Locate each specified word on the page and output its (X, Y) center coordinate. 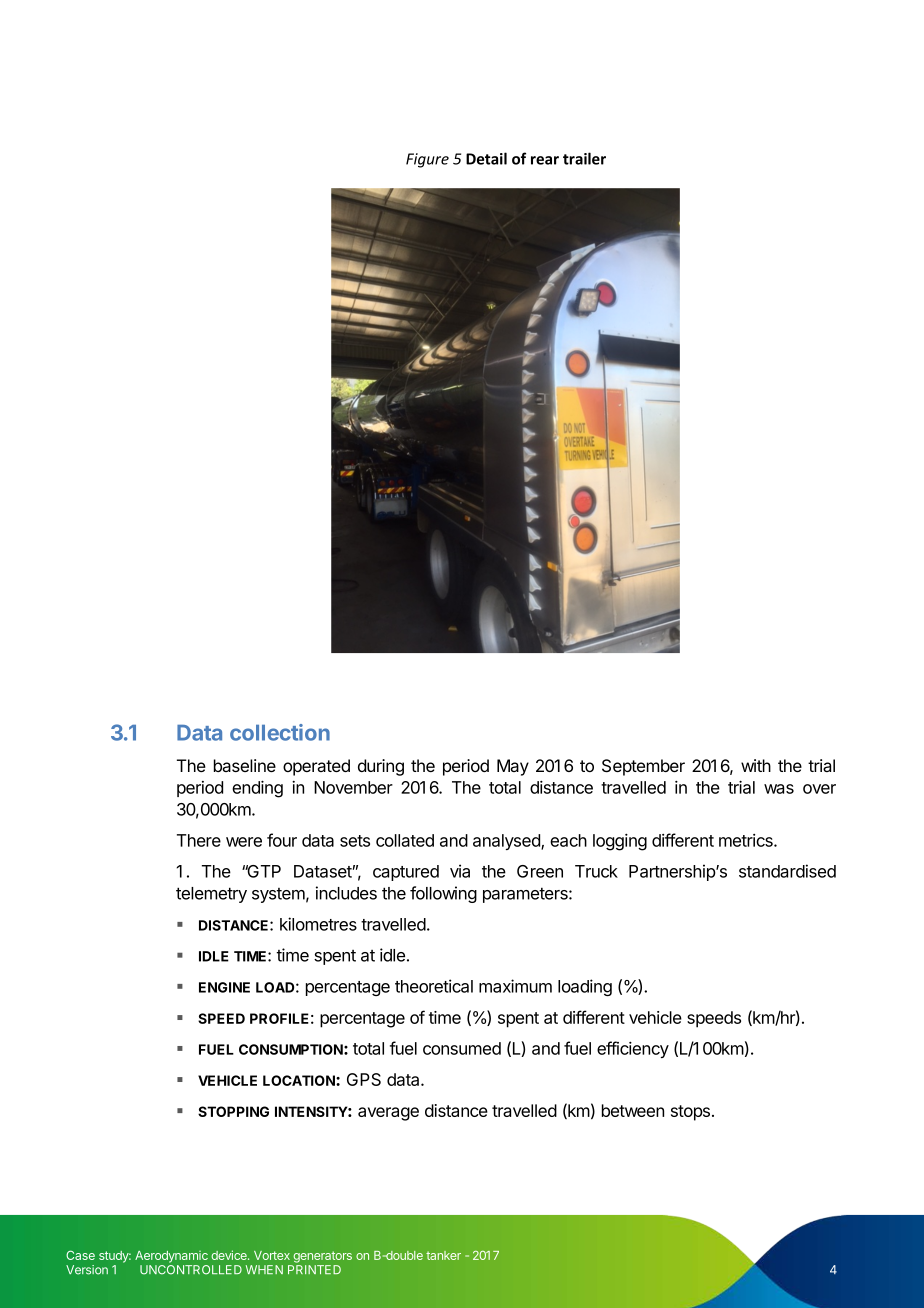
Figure (427, 160)
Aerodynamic (171, 1257)
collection (280, 732)
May (513, 767)
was (779, 789)
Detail (486, 158)
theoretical (434, 986)
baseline (245, 765)
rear (545, 160)
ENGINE (224, 987)
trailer (584, 158)
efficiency (633, 1049)
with (756, 765)
